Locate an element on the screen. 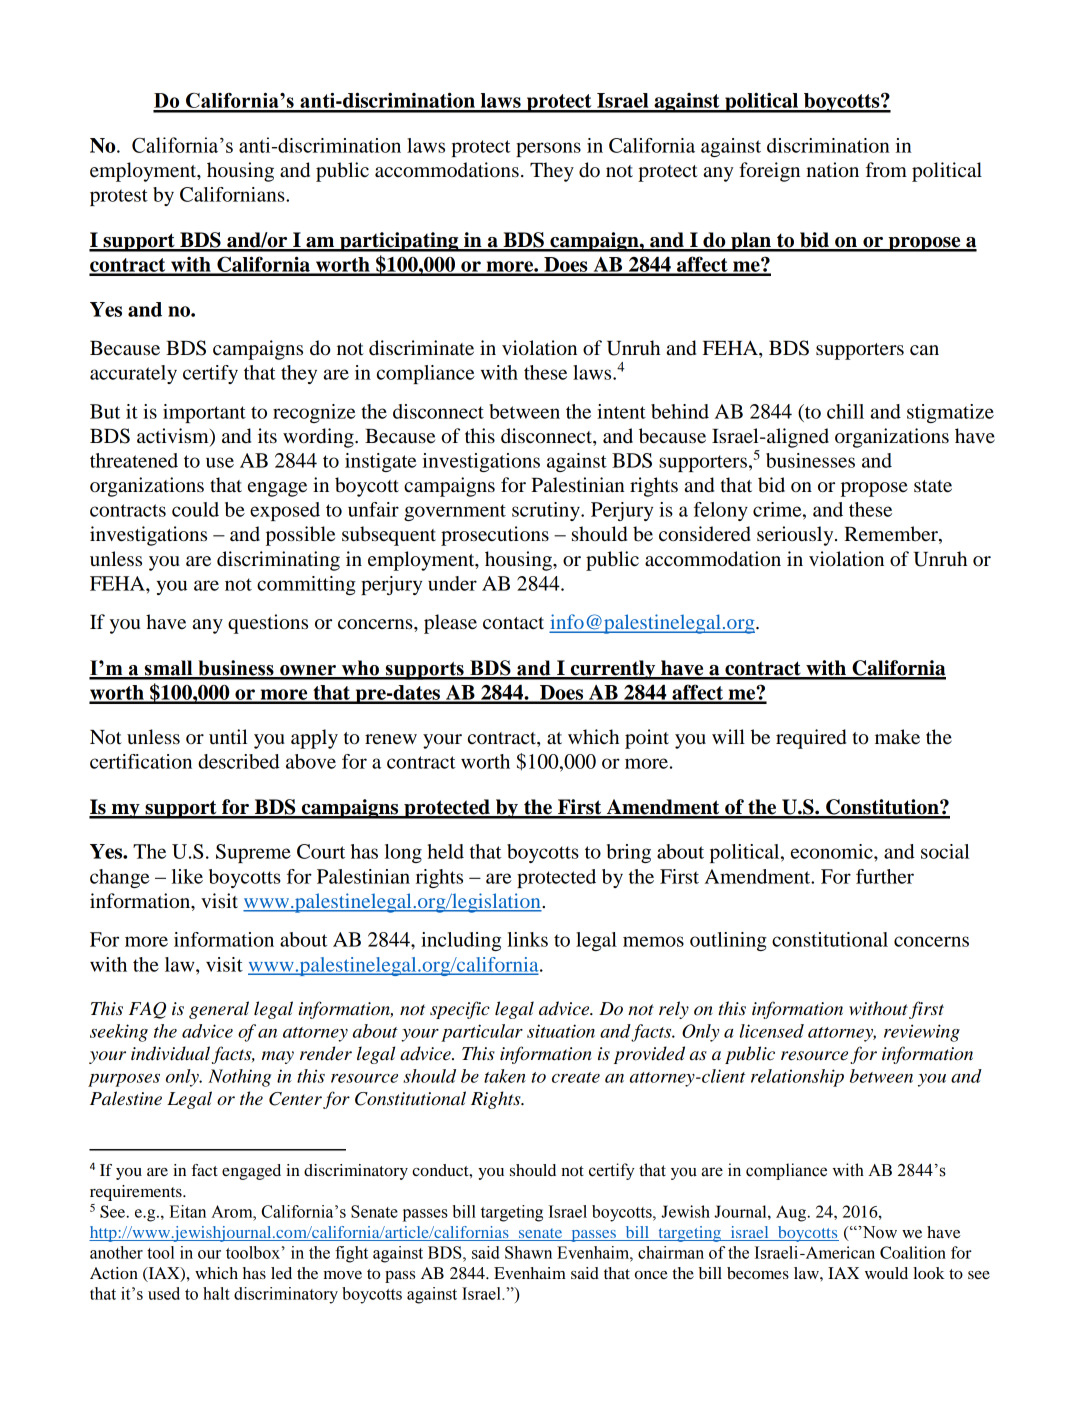  from is located at coordinates (886, 170).
